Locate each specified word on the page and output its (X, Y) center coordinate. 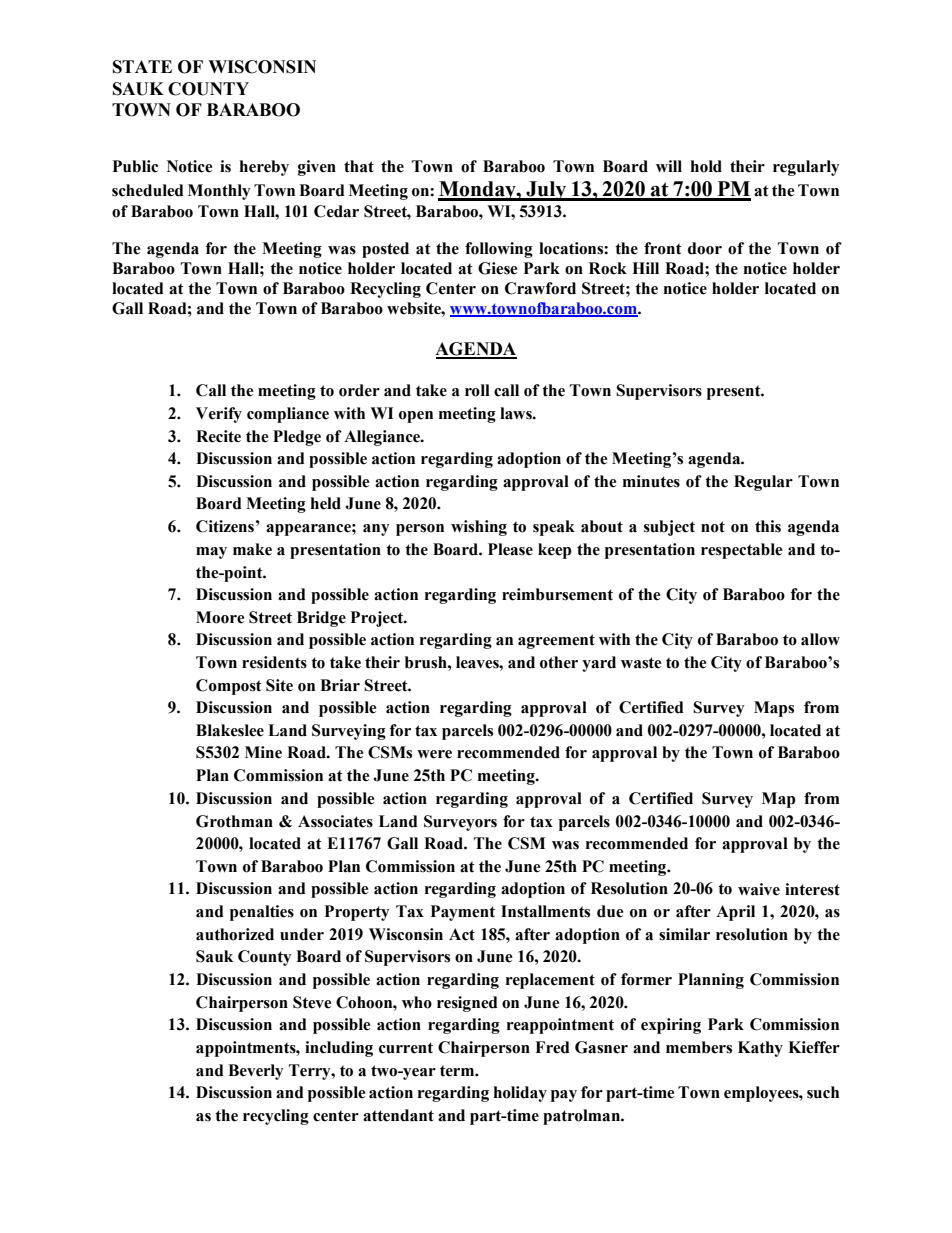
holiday (520, 1094)
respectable (741, 551)
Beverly (255, 1072)
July (546, 191)
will (669, 166)
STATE (142, 67)
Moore (220, 617)
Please (510, 549)
